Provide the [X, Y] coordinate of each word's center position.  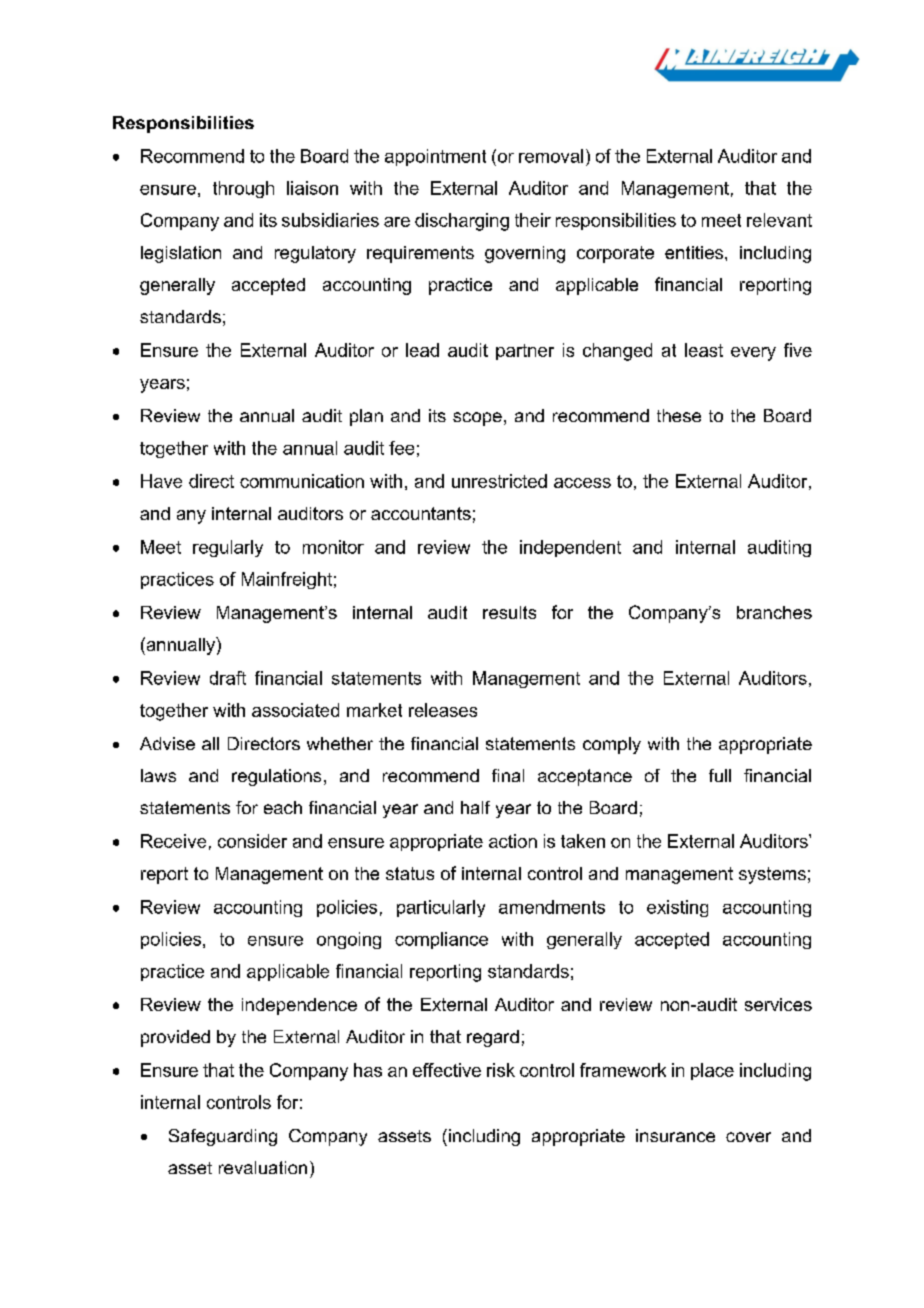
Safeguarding [223, 1137]
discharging [462, 222]
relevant [779, 220]
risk [501, 1070]
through [243, 189]
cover [748, 1137]
